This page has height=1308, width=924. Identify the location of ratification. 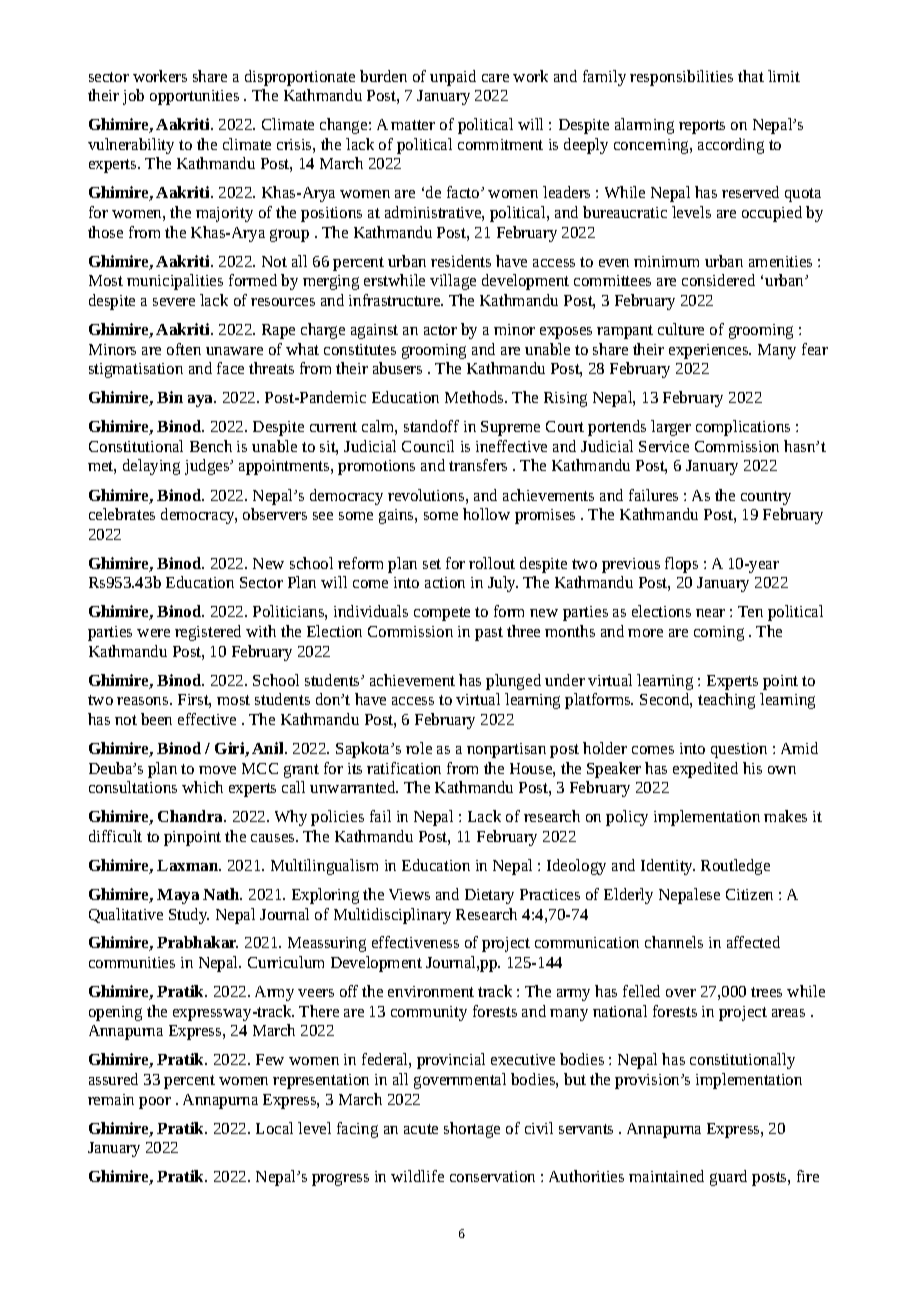
(404, 768).
